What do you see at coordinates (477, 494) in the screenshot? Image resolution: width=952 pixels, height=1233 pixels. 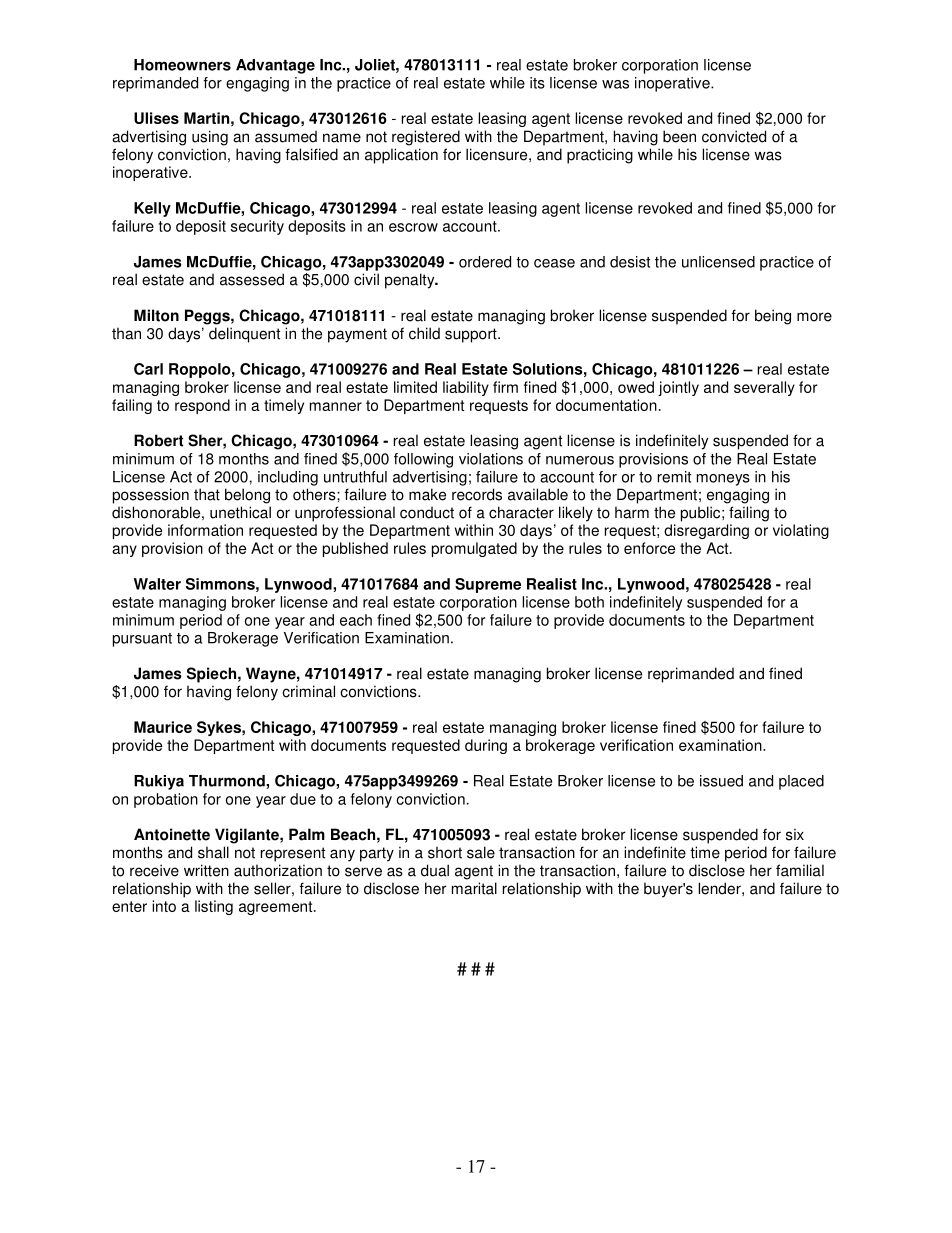 I see `records` at bounding box center [477, 494].
